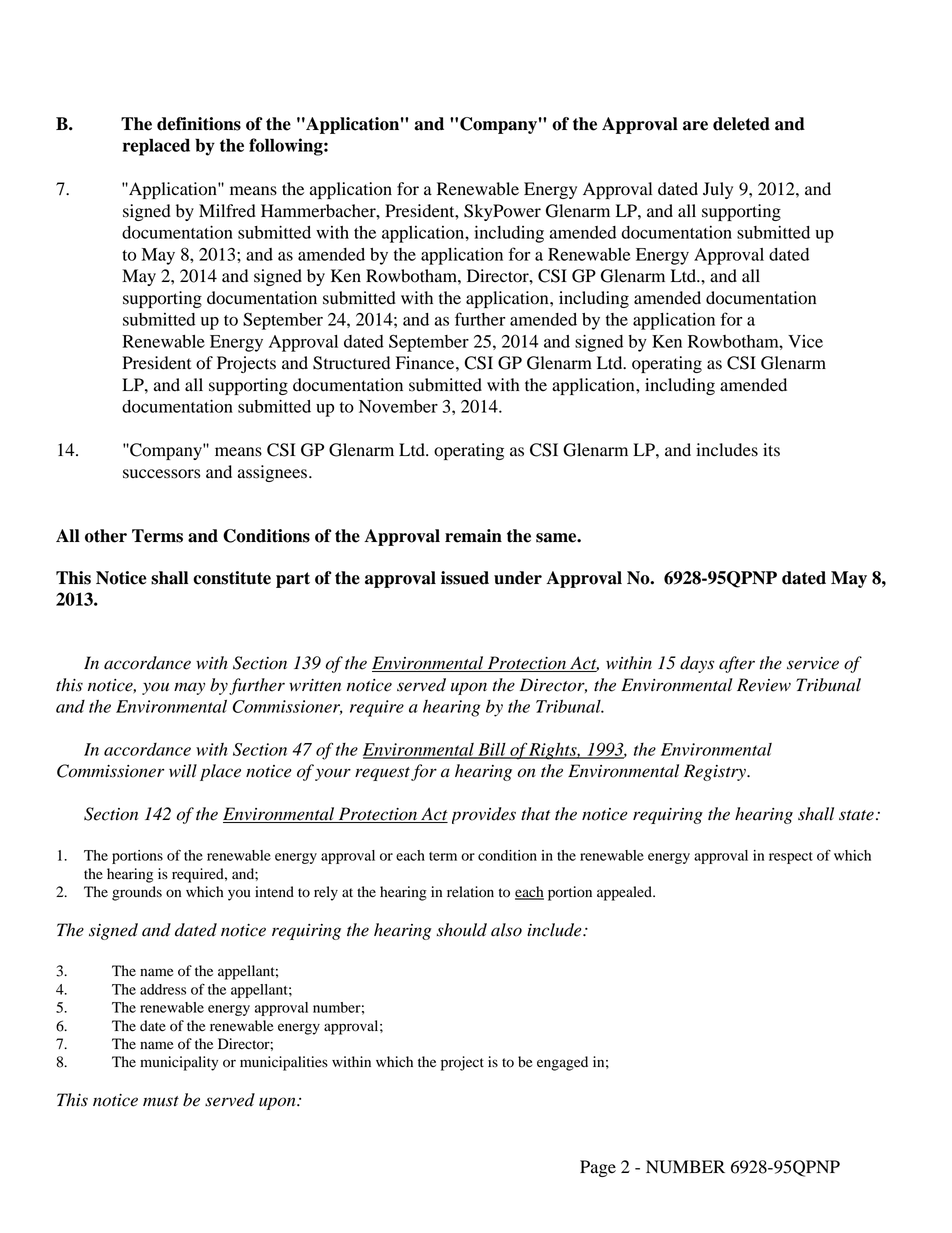 This screenshot has width=952, height=1233. What do you see at coordinates (791, 858) in the screenshot?
I see `respect` at bounding box center [791, 858].
